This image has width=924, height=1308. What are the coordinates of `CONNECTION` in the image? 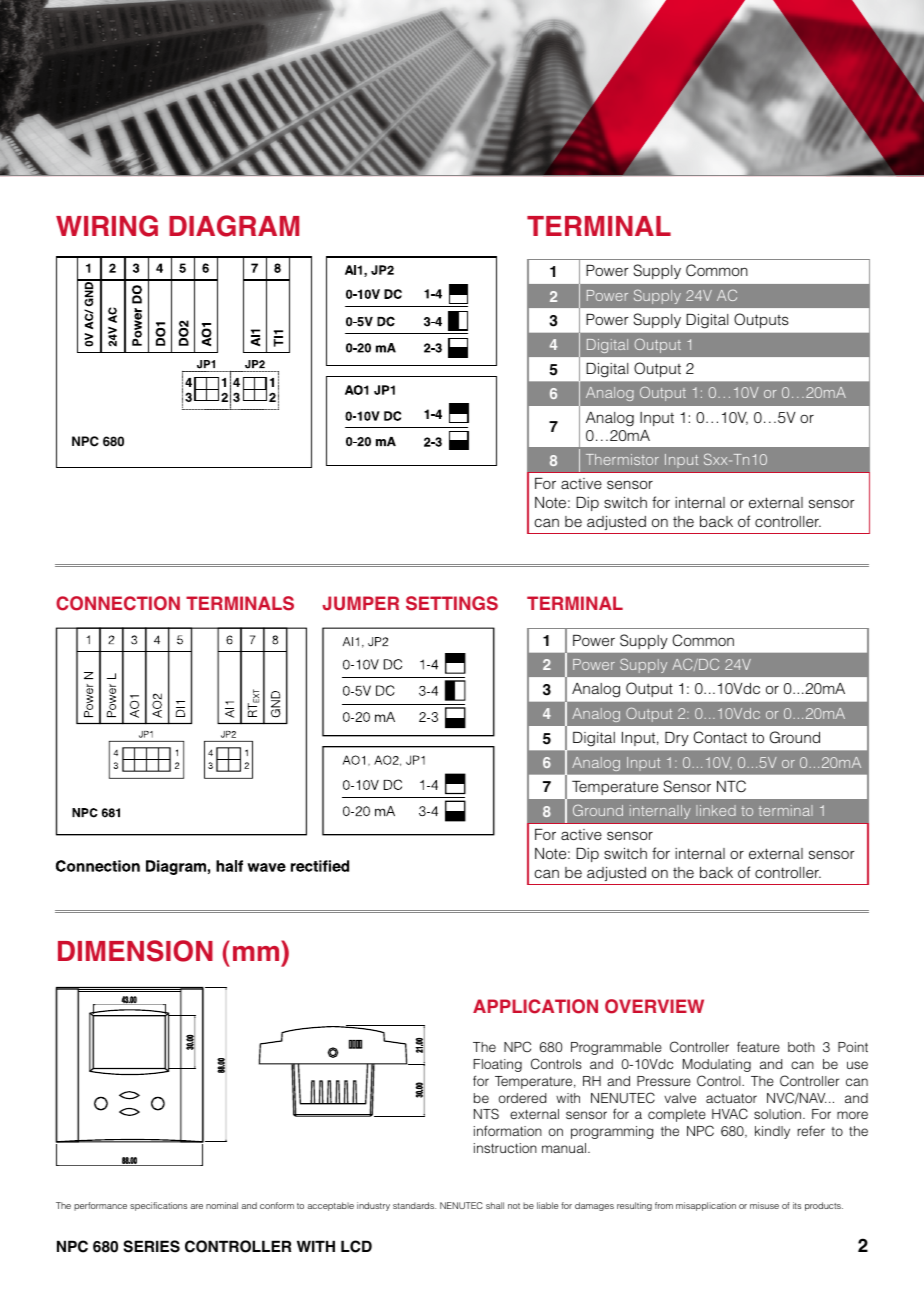 It's located at (118, 603).
